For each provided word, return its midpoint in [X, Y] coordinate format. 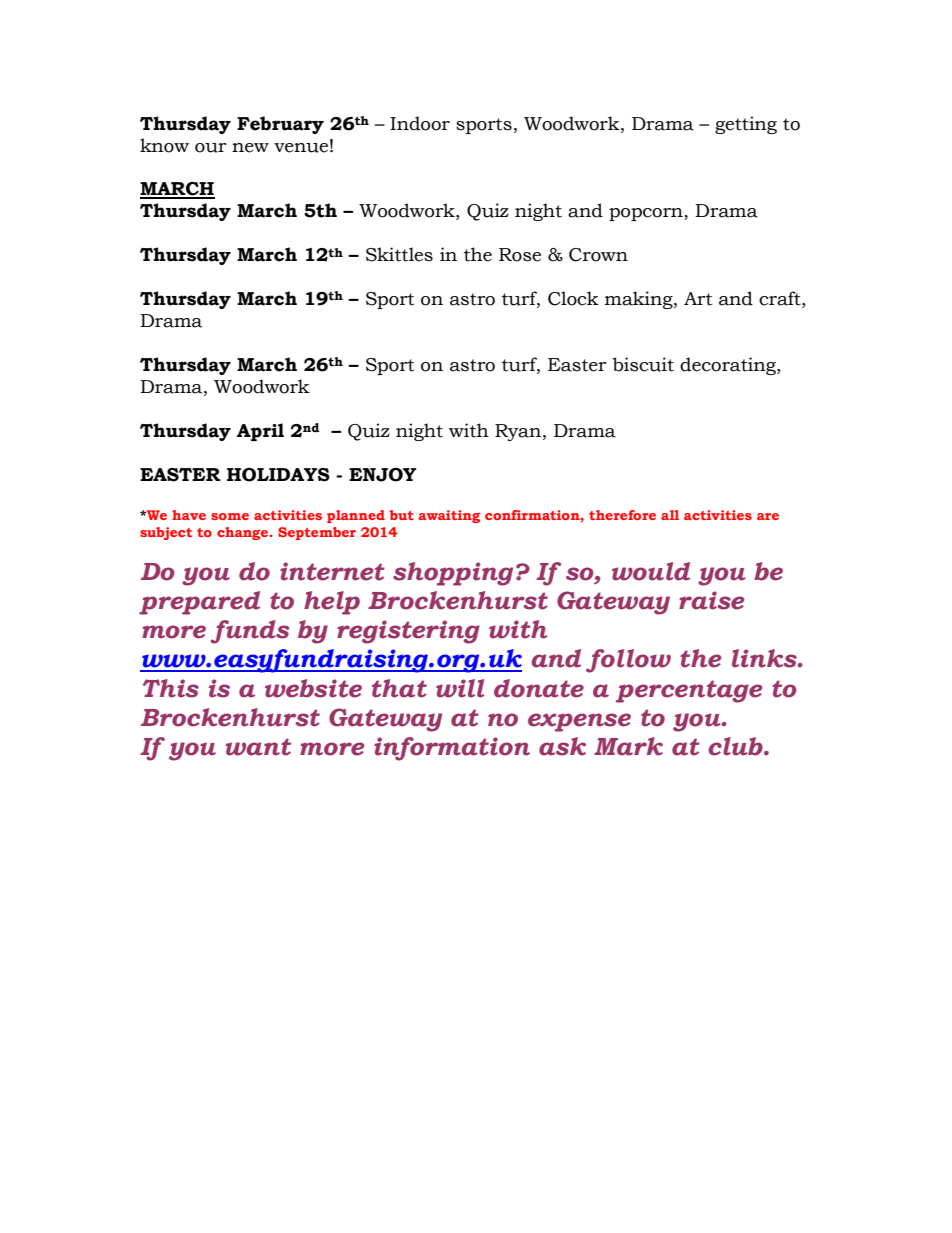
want [258, 747]
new [250, 148]
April [260, 432]
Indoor [420, 123]
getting [746, 125]
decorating [729, 366]
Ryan [518, 432]
